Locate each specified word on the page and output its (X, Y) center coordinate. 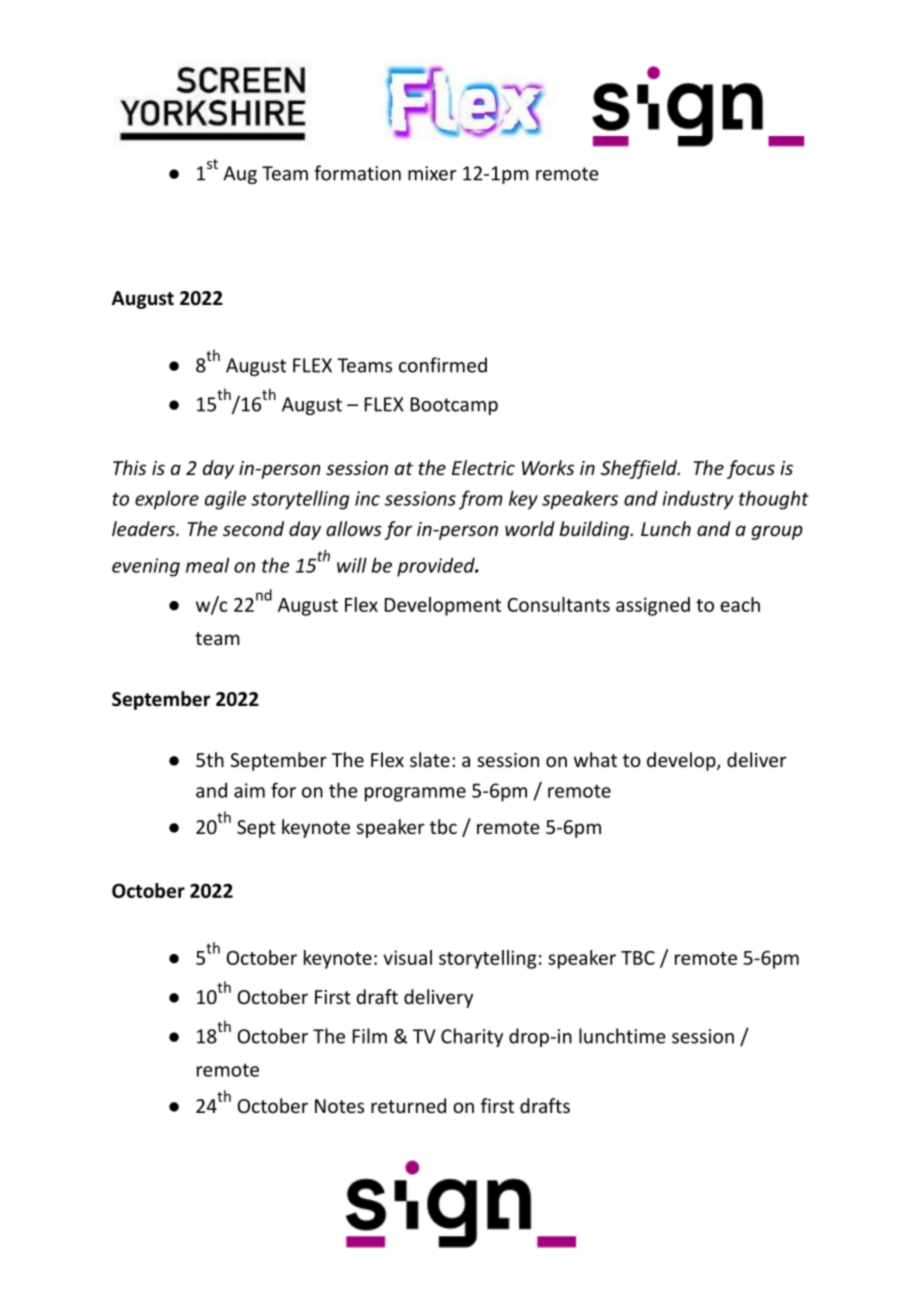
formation (357, 173)
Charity (472, 1037)
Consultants (559, 604)
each (740, 604)
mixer (432, 173)
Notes (339, 1106)
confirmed (443, 365)
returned (408, 1105)
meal (207, 565)
